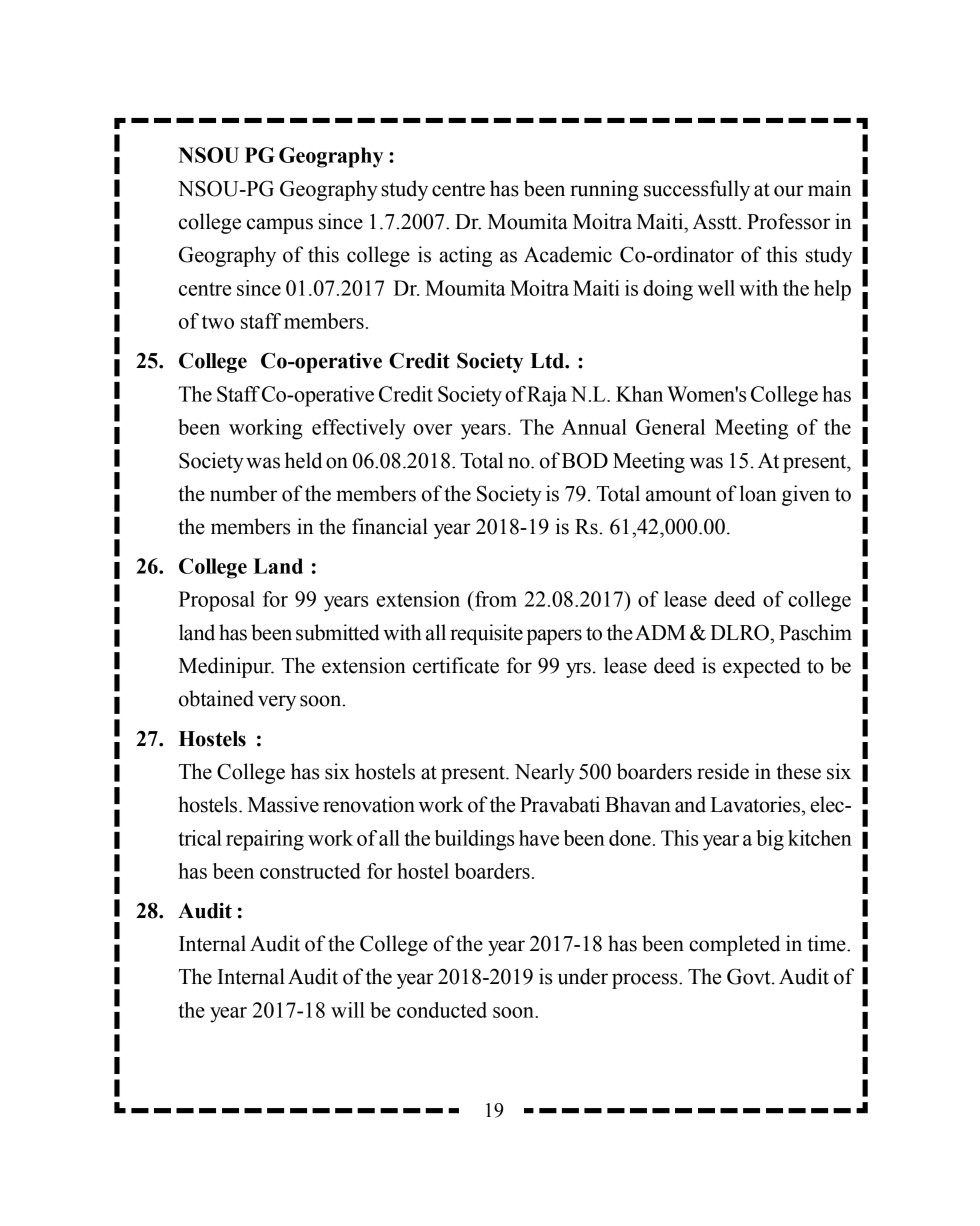 This image has height=1226, width=980. Describe the element at coordinates (348, 1010) in the image. I see `will` at that location.
